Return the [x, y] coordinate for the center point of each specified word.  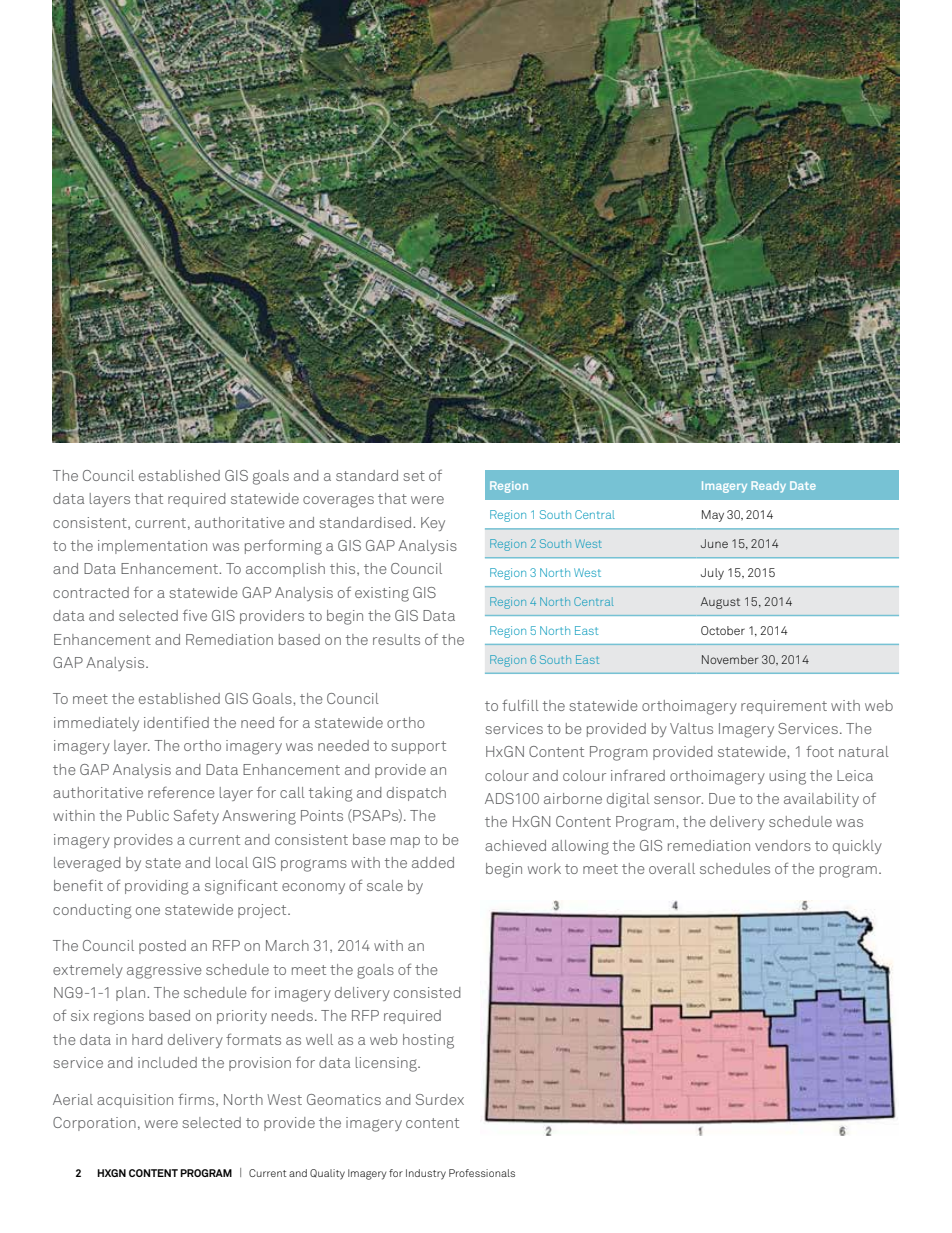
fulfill [520, 705]
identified [176, 722]
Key [433, 524]
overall [672, 868]
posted [162, 947]
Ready [768, 487]
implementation [152, 547]
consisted [427, 992]
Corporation [94, 1124]
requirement [784, 707]
